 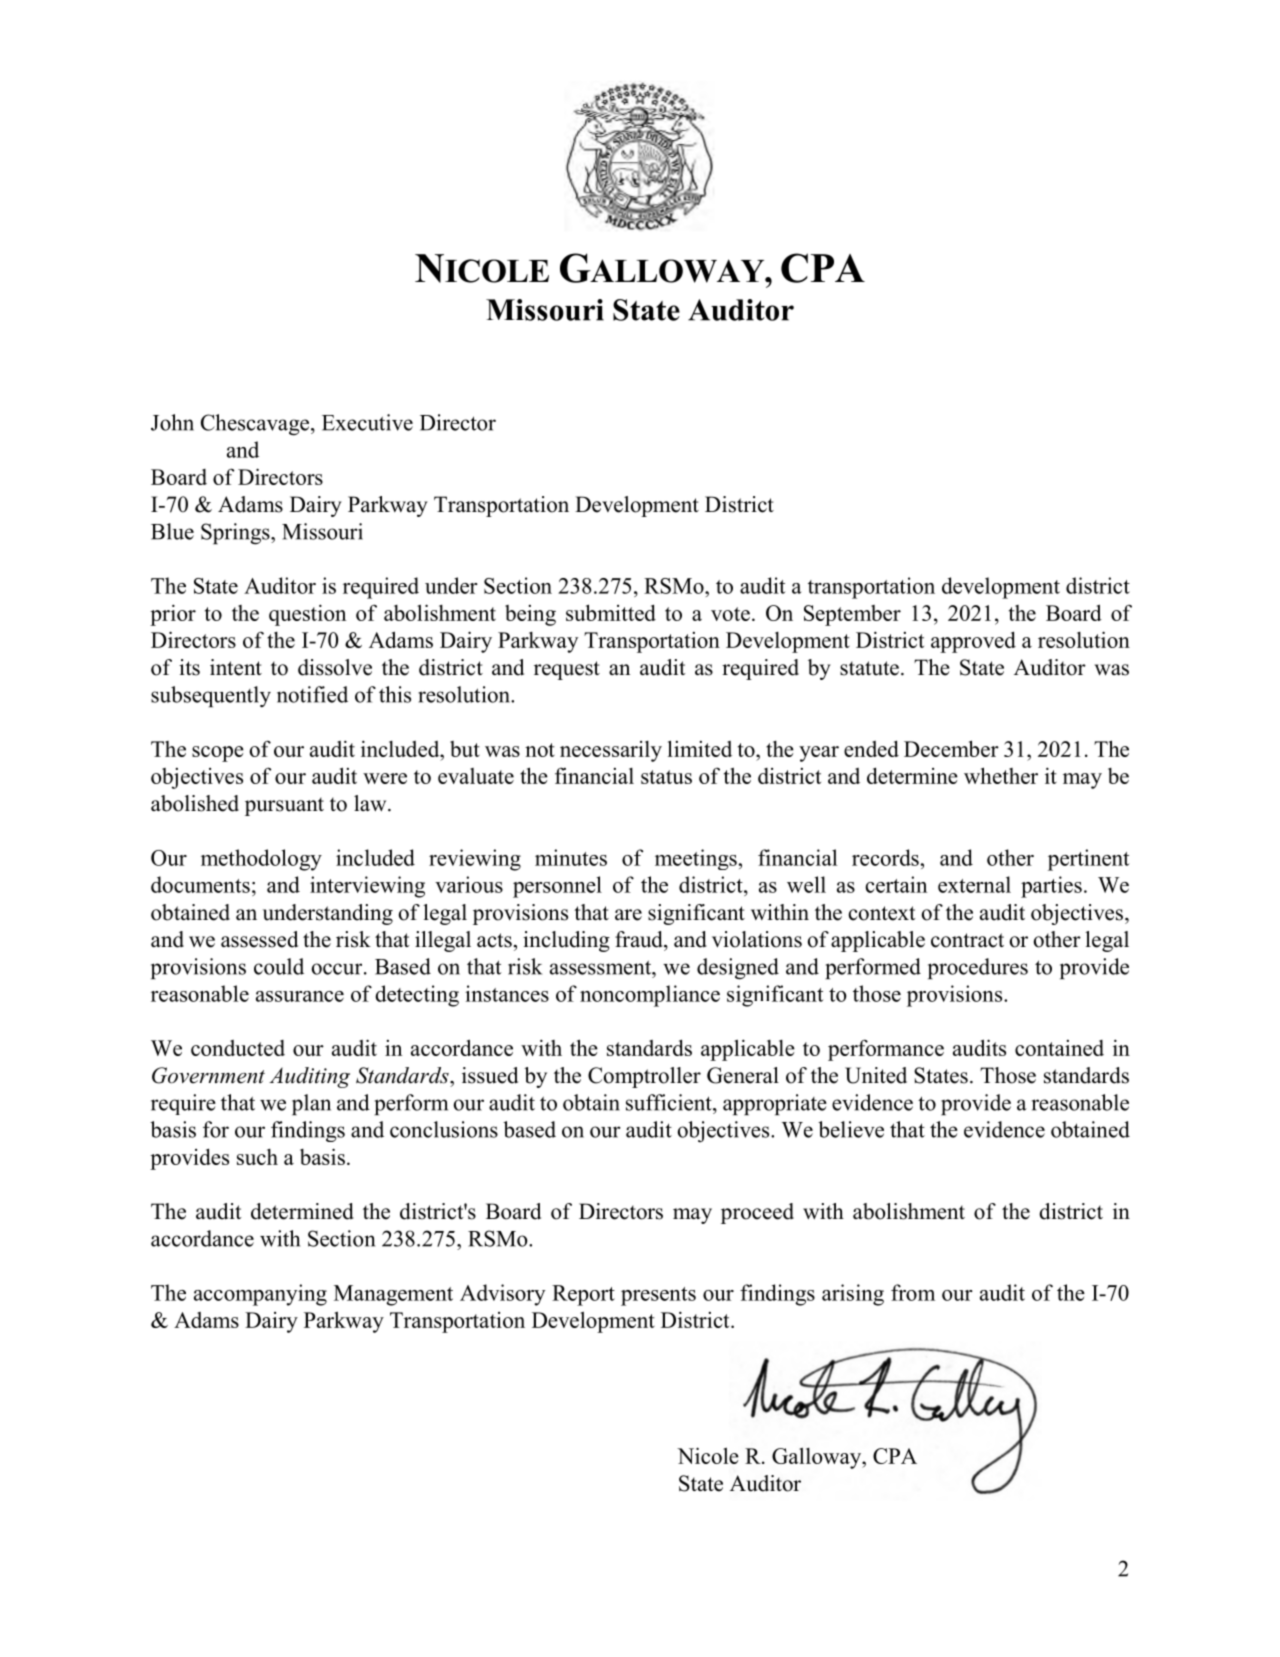 What do you see at coordinates (913, 1292) in the screenshot?
I see `from` at bounding box center [913, 1292].
